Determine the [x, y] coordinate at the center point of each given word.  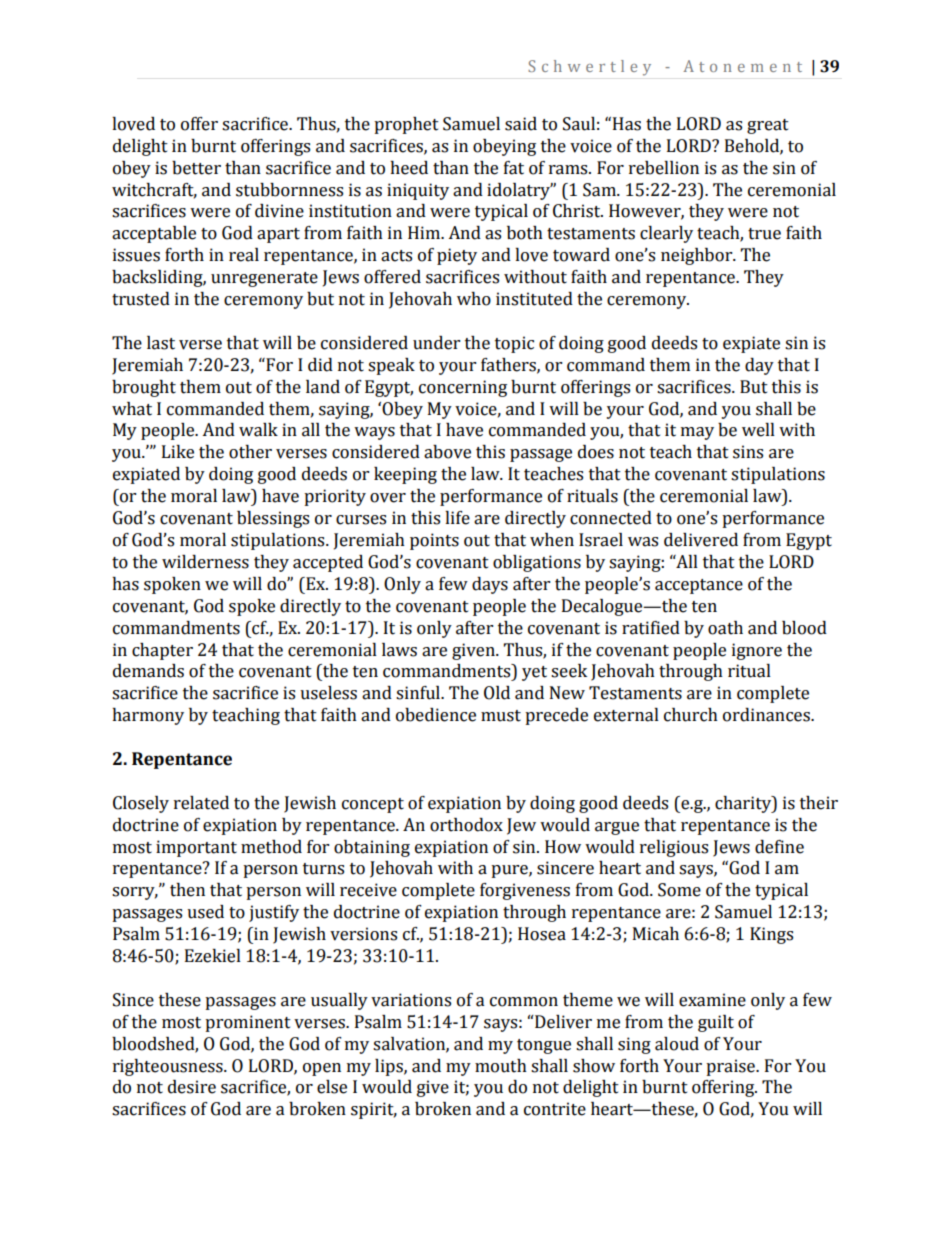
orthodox [466, 825]
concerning [463, 388]
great [768, 126]
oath [725, 628]
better [196, 168]
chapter [162, 651]
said [521, 124]
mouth [501, 1066]
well [758, 430]
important [196, 848]
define [779, 847]
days [490, 585]
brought [144, 388]
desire [192, 1087]
